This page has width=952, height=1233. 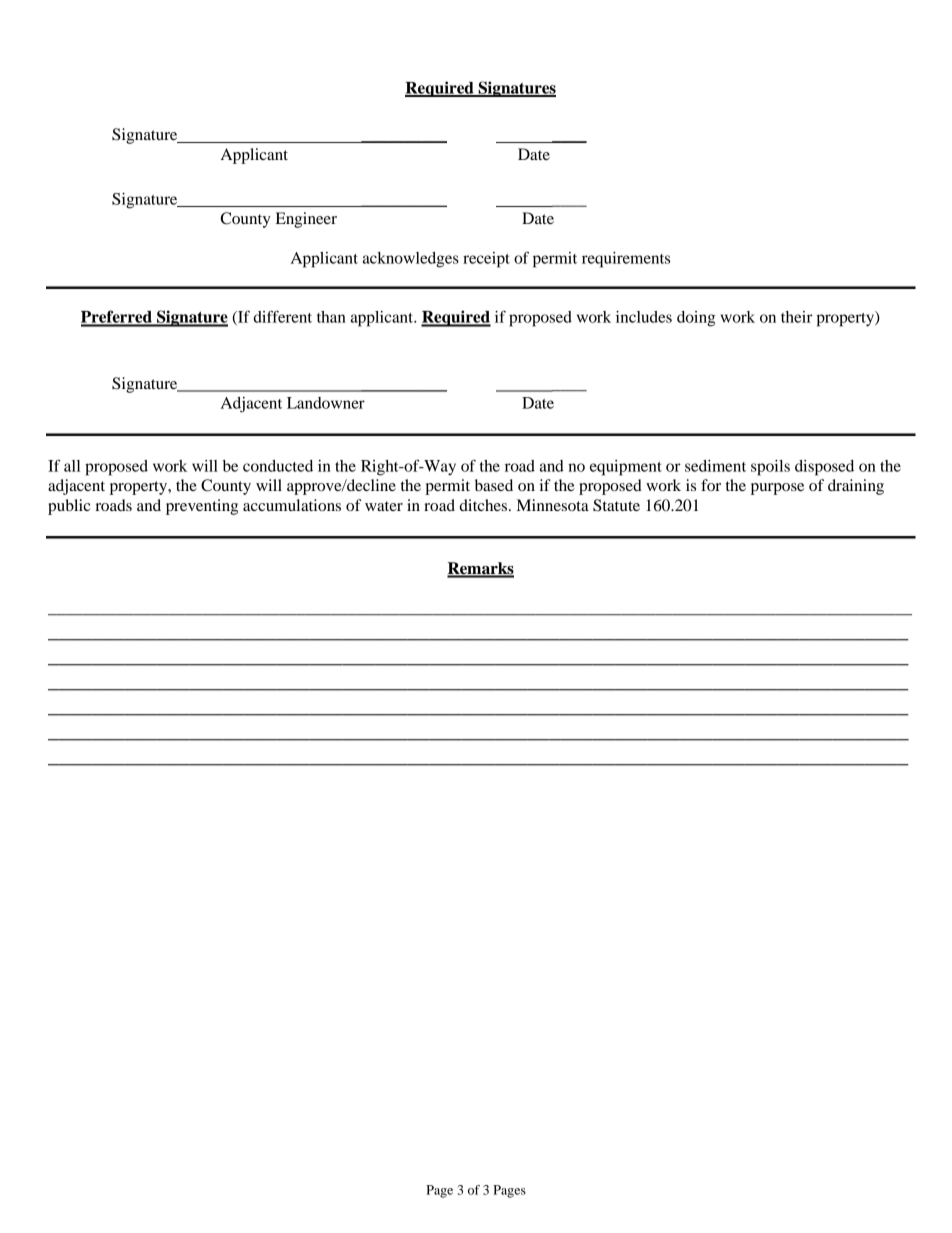 I want to click on includes, so click(x=644, y=317).
